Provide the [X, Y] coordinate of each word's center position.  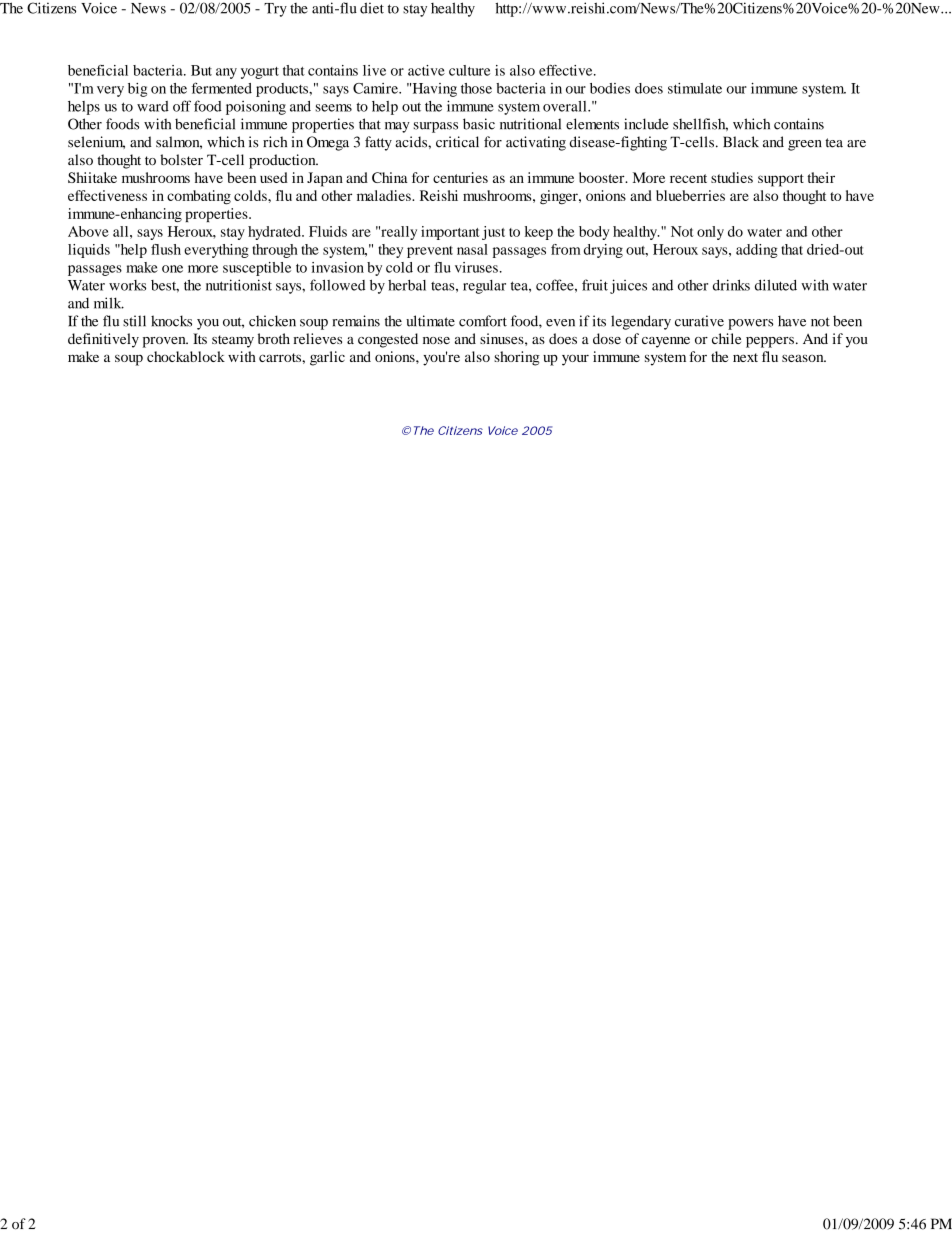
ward [153, 106]
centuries [460, 177]
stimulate [695, 88]
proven [165, 342]
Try [275, 10]
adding [757, 251]
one [172, 269]
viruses [476, 267]
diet [372, 8]
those [476, 88]
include [646, 124]
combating [199, 197]
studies [732, 177]
